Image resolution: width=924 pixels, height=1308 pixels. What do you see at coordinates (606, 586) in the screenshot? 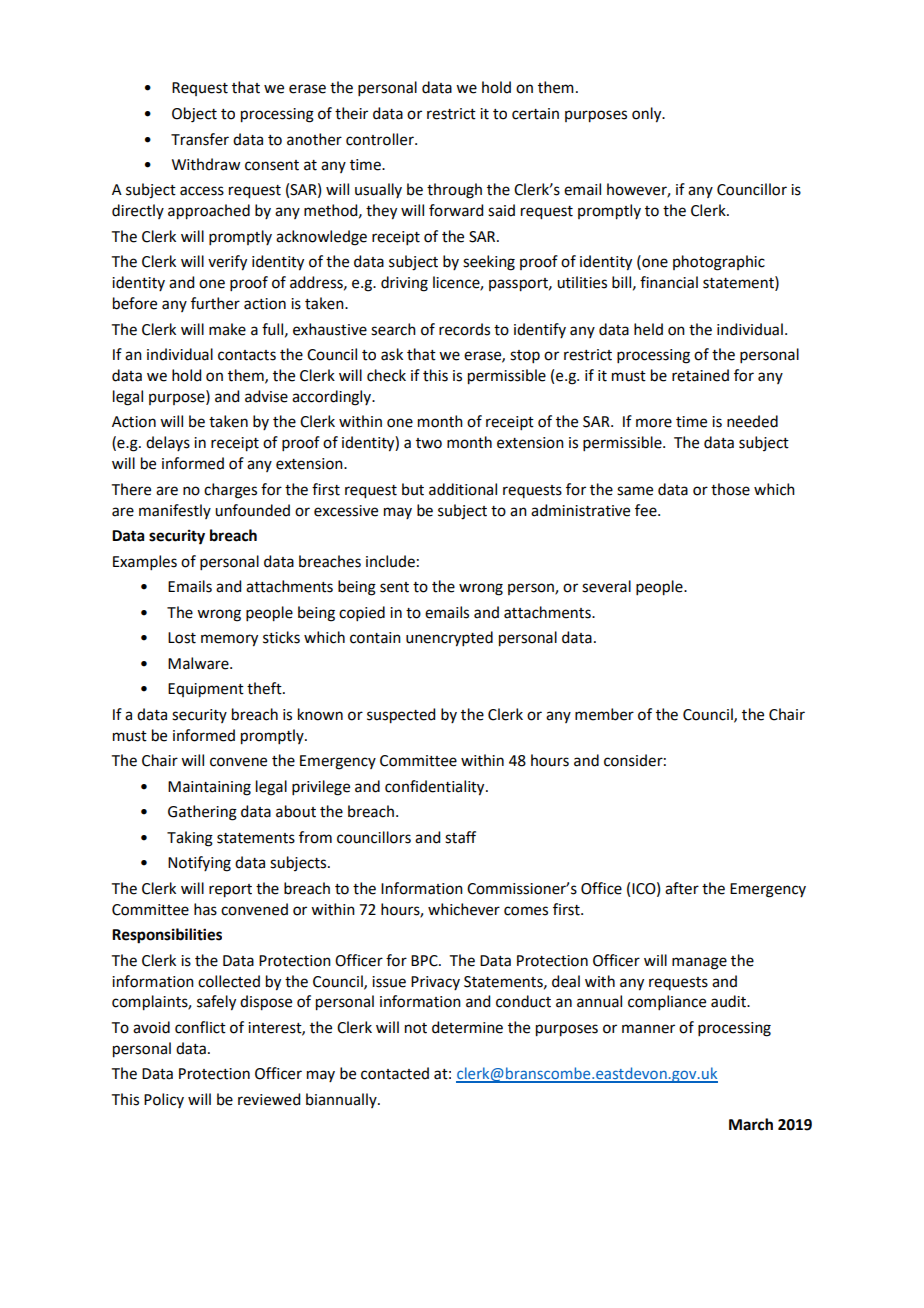
I see `several` at bounding box center [606, 586].
